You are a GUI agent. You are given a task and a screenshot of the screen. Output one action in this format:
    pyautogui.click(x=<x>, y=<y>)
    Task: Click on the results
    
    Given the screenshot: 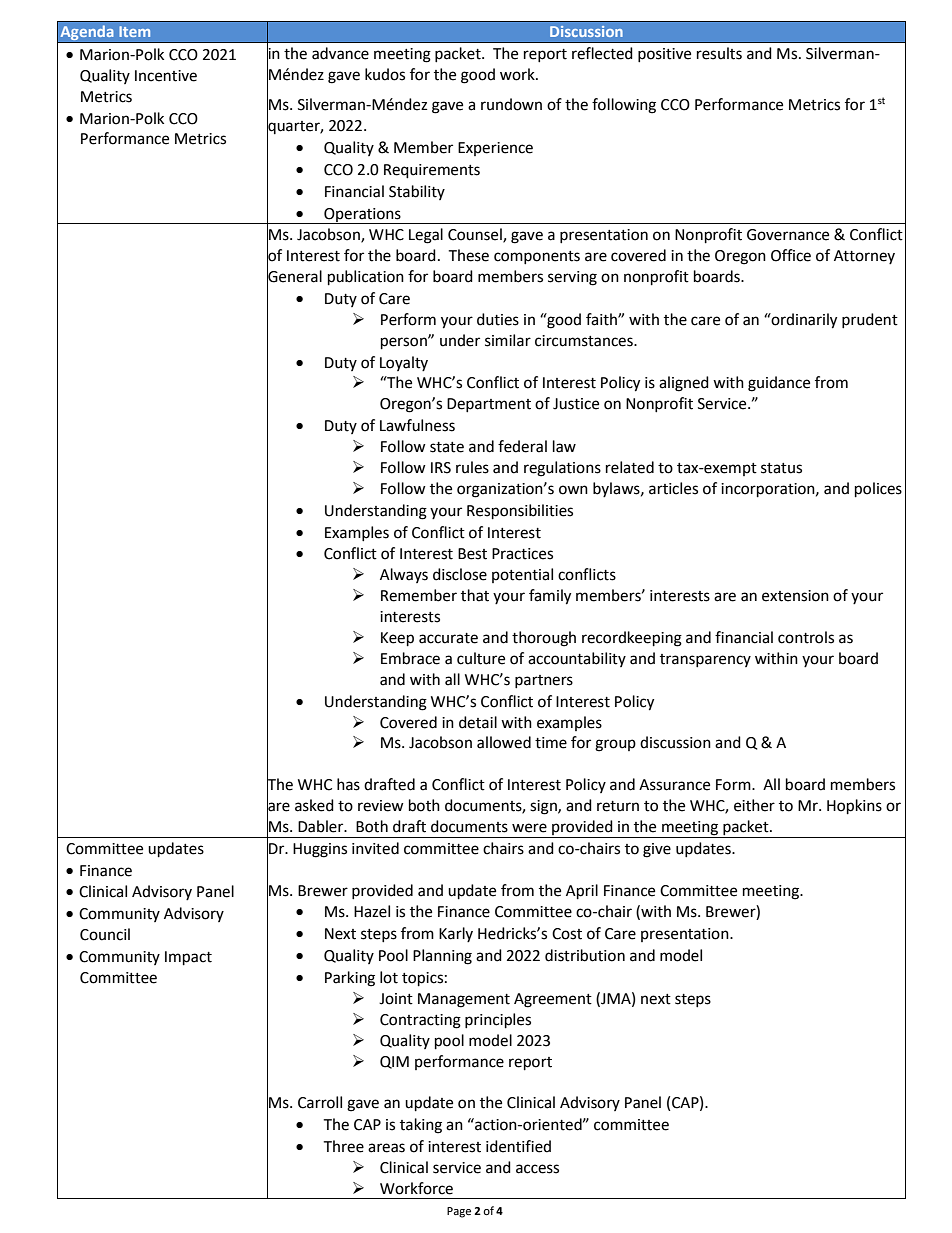 What is the action you would take?
    pyautogui.click(x=719, y=53)
